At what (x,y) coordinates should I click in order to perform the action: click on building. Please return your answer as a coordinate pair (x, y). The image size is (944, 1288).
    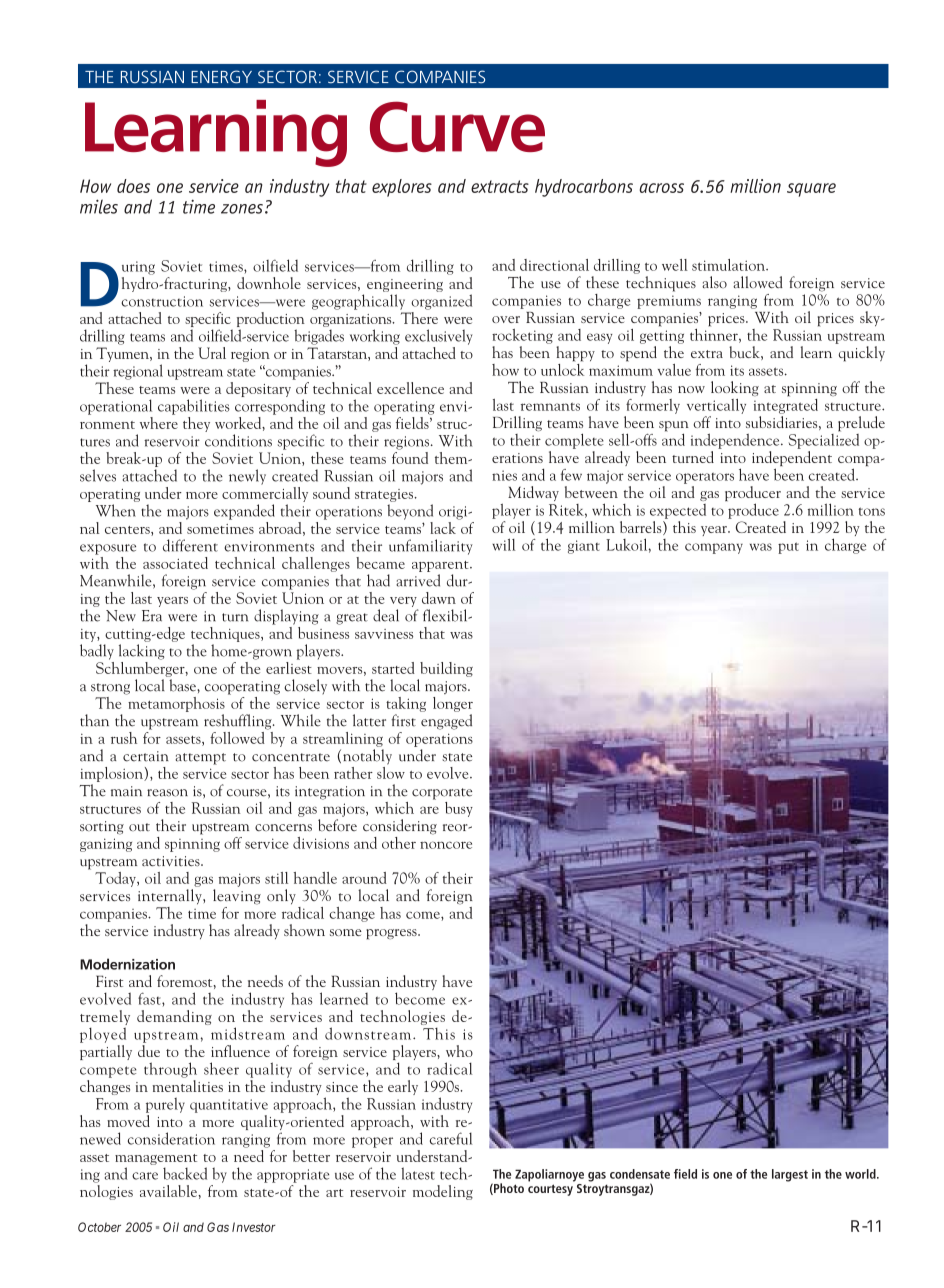
    Looking at the image, I should click on (446, 669).
